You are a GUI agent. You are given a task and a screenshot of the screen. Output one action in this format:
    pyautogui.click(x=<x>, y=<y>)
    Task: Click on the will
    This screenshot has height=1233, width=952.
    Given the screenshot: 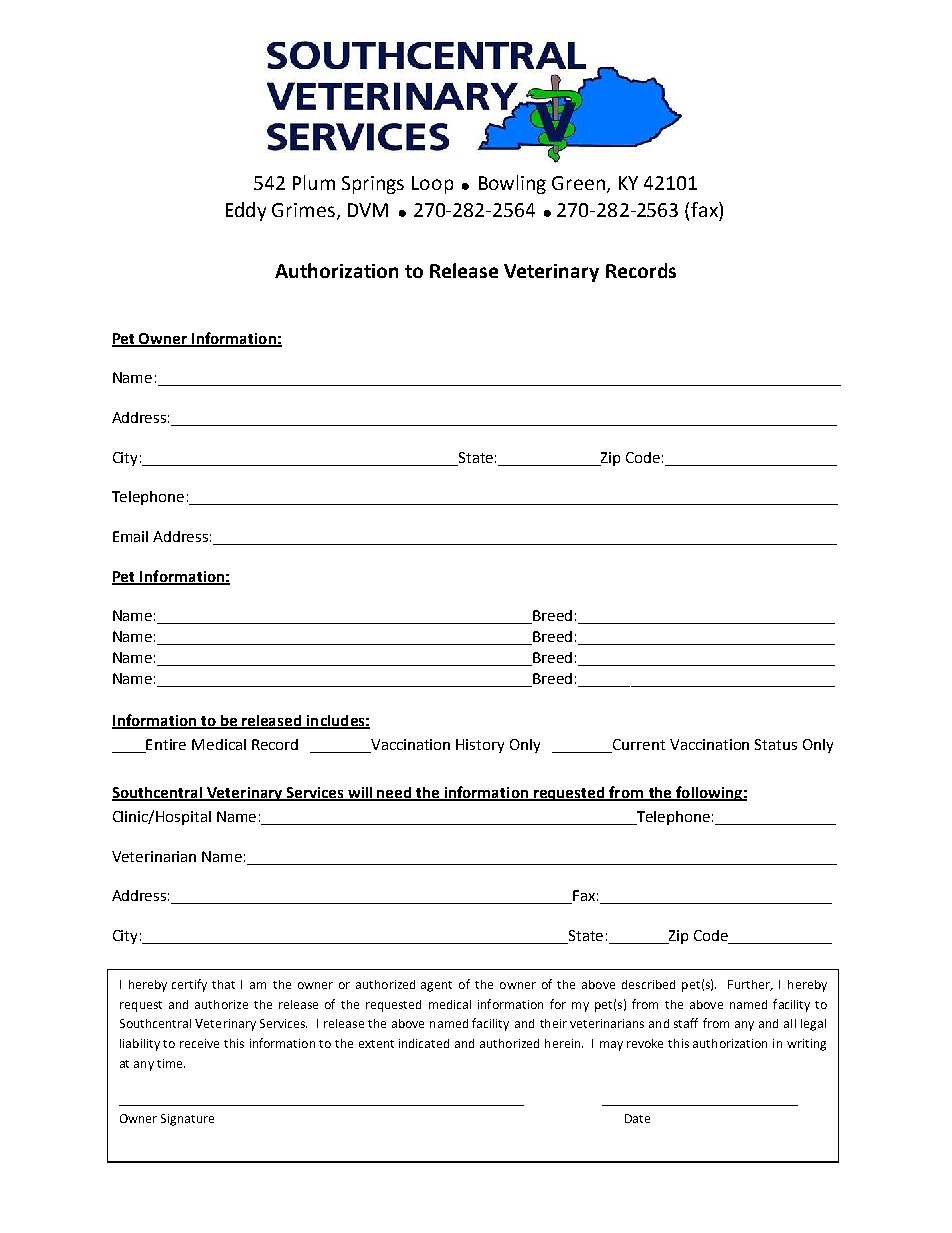 What is the action you would take?
    pyautogui.click(x=360, y=793)
